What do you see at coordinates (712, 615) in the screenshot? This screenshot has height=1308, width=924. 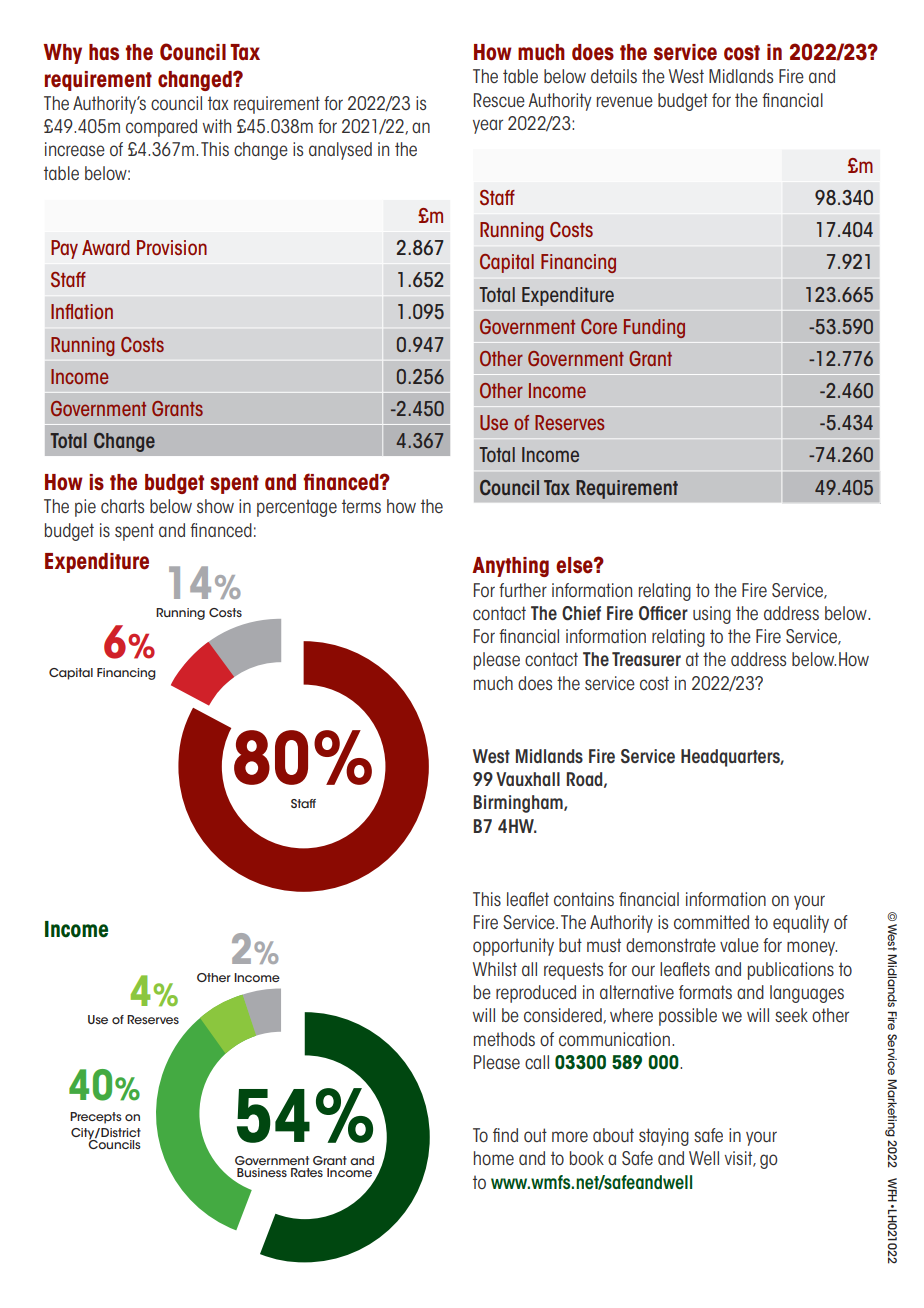 I see `using` at bounding box center [712, 615].
